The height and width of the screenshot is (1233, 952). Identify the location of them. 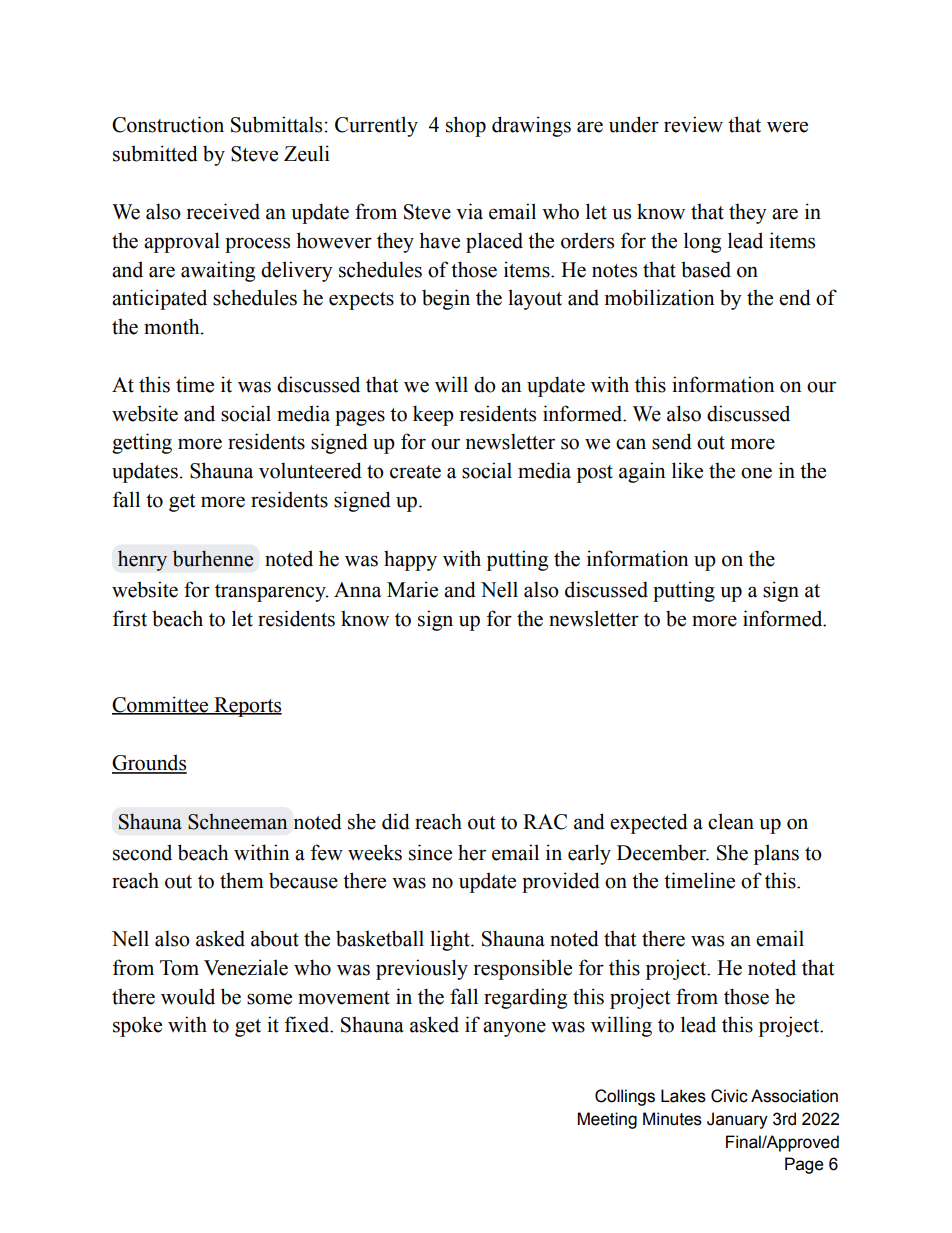
(242, 880).
